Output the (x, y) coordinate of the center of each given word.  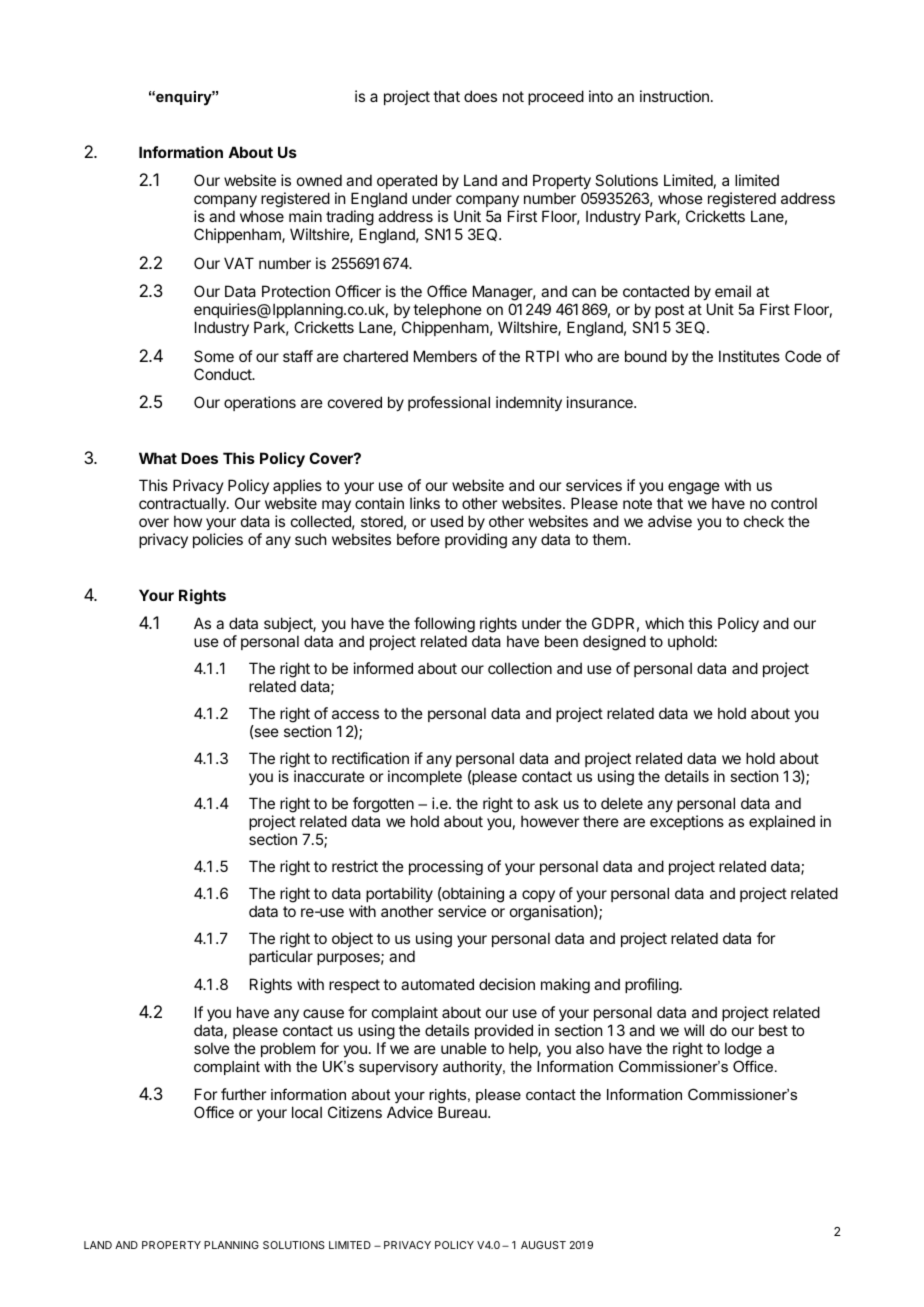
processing (446, 868)
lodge (743, 1050)
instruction (674, 96)
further (243, 1094)
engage (694, 490)
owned (319, 180)
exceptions (687, 822)
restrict (355, 866)
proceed (556, 97)
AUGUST (543, 1245)
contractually (183, 504)
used (447, 521)
